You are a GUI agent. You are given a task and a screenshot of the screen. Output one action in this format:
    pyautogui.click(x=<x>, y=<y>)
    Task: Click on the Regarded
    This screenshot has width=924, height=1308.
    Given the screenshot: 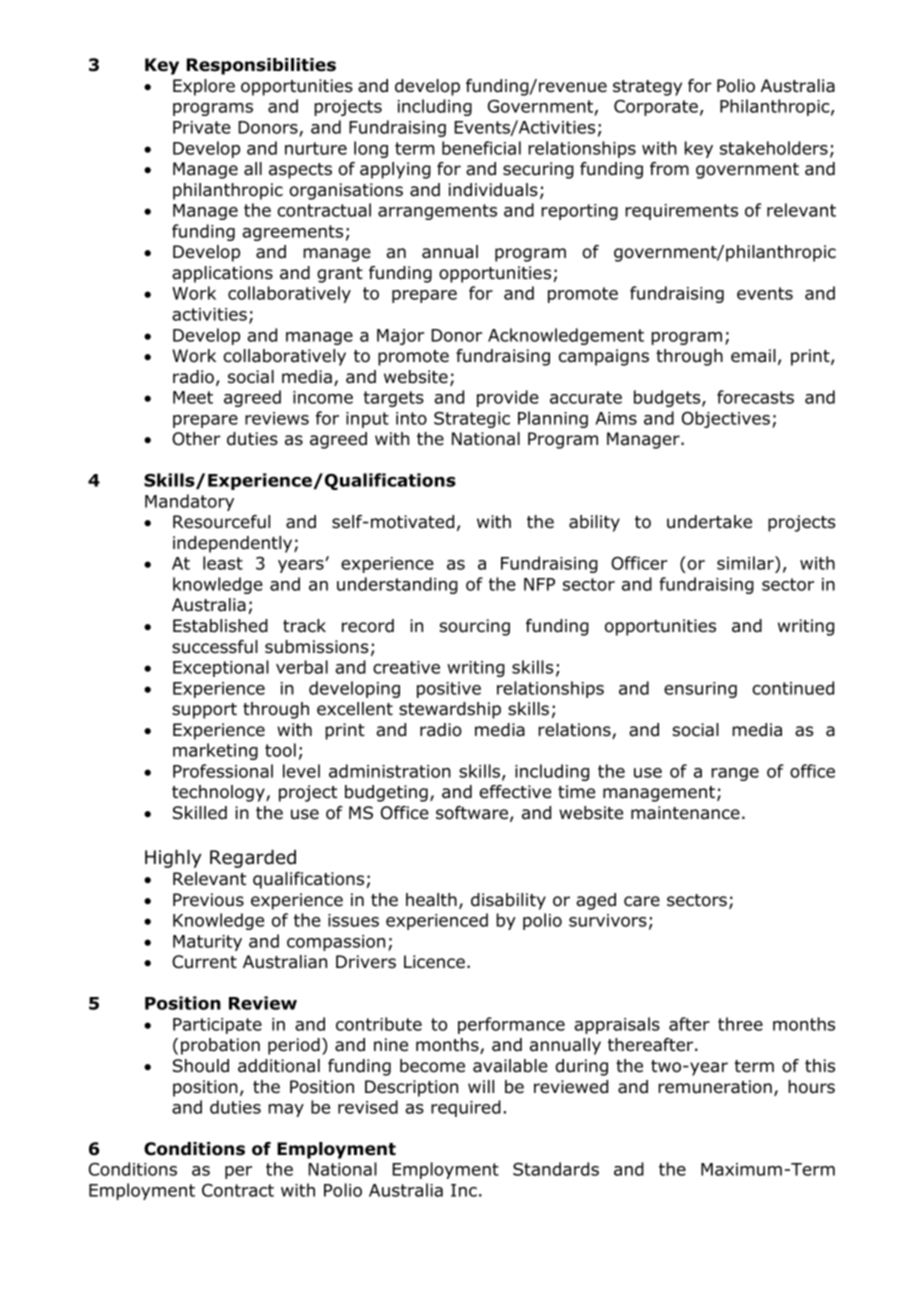 What is the action you would take?
    pyautogui.click(x=253, y=859)
